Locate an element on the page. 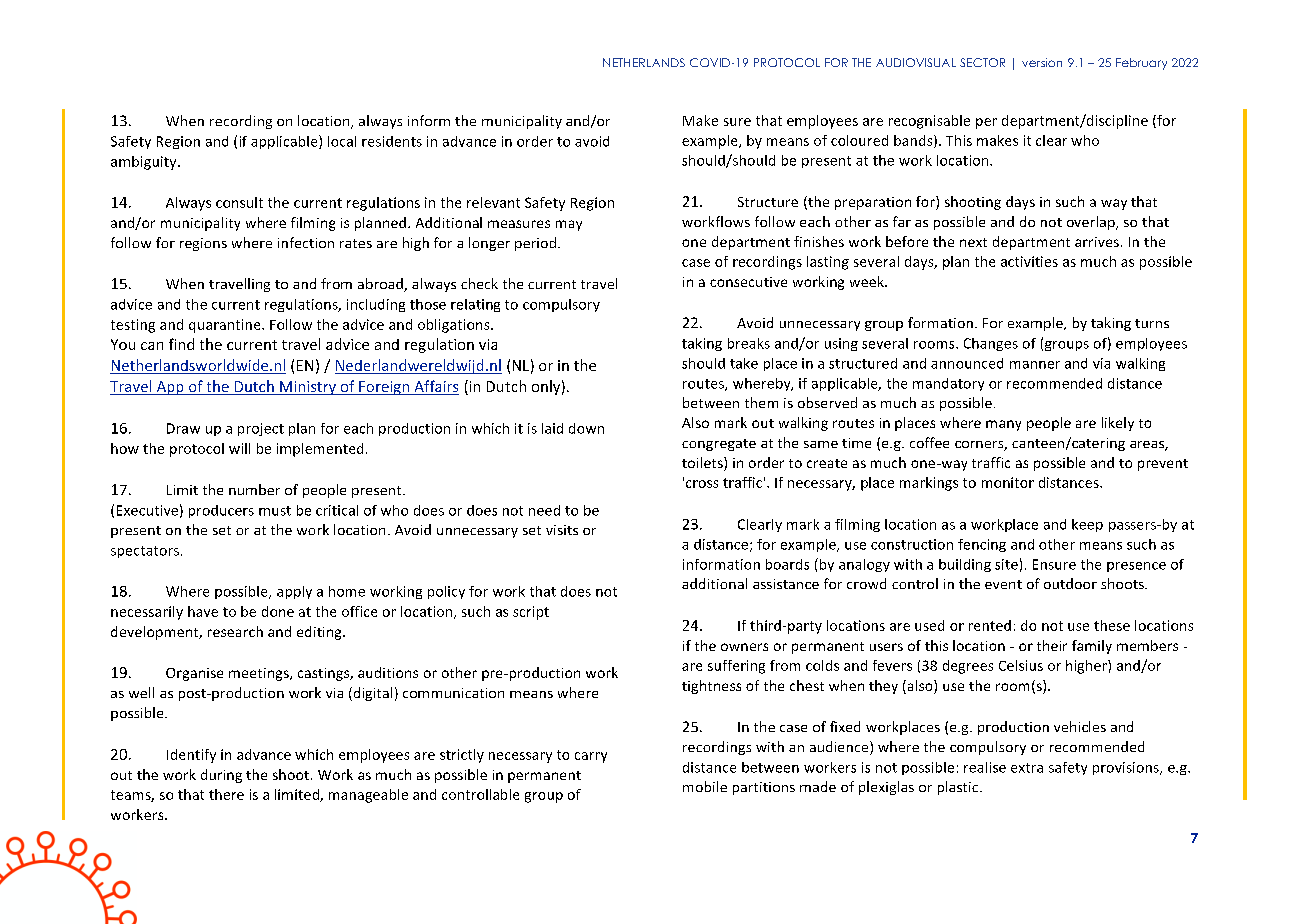  consult is located at coordinates (239, 202).
